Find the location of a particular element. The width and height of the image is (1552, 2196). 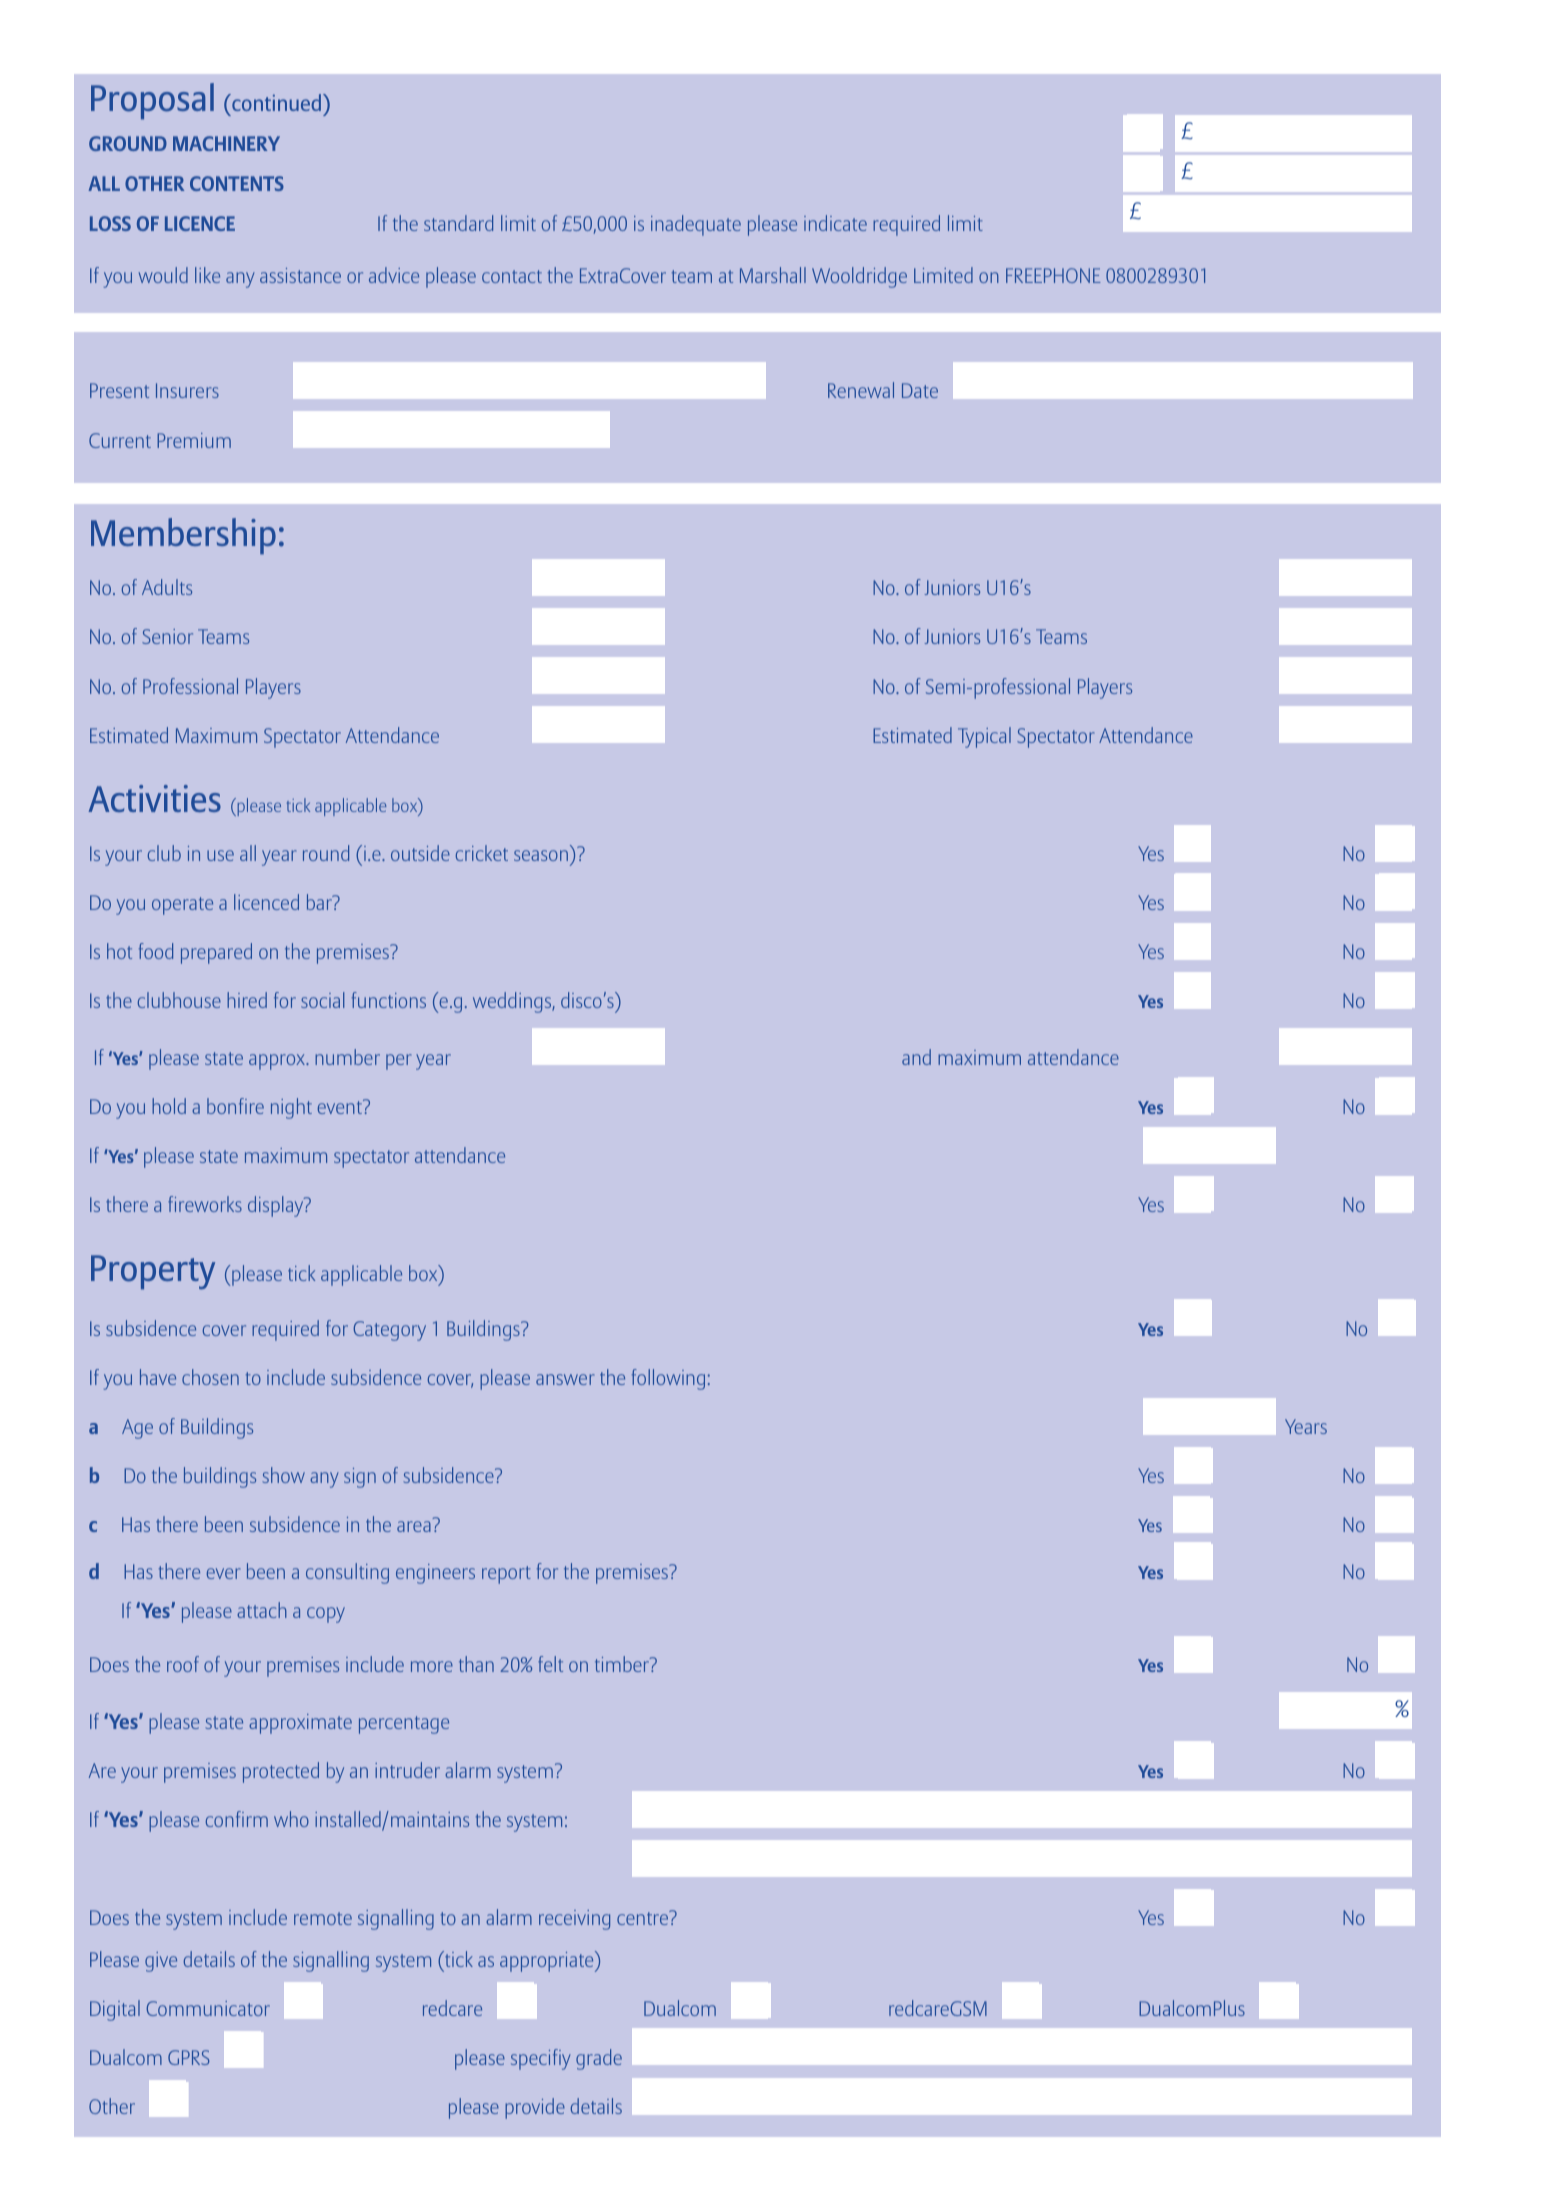

MACHINERY is located at coordinates (226, 143).
